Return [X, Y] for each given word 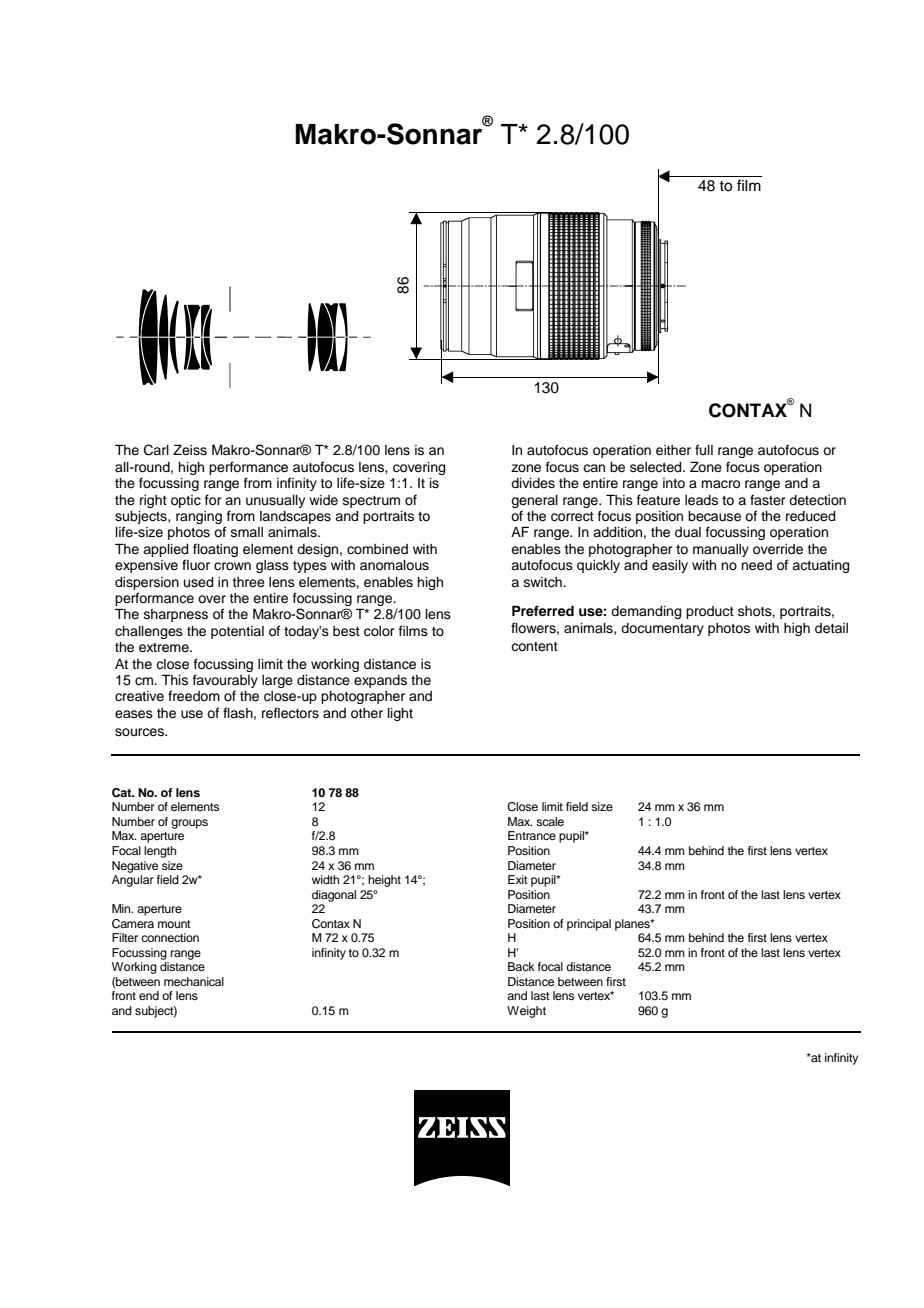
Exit [518, 879]
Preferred [543, 610]
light [400, 714]
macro [720, 484]
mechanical [194, 981]
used [198, 582]
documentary [662, 629]
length [160, 852]
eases [134, 714]
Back [521, 966]
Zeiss [190, 450]
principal [589, 925]
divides [533, 483]
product [710, 612]
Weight [526, 1012]
